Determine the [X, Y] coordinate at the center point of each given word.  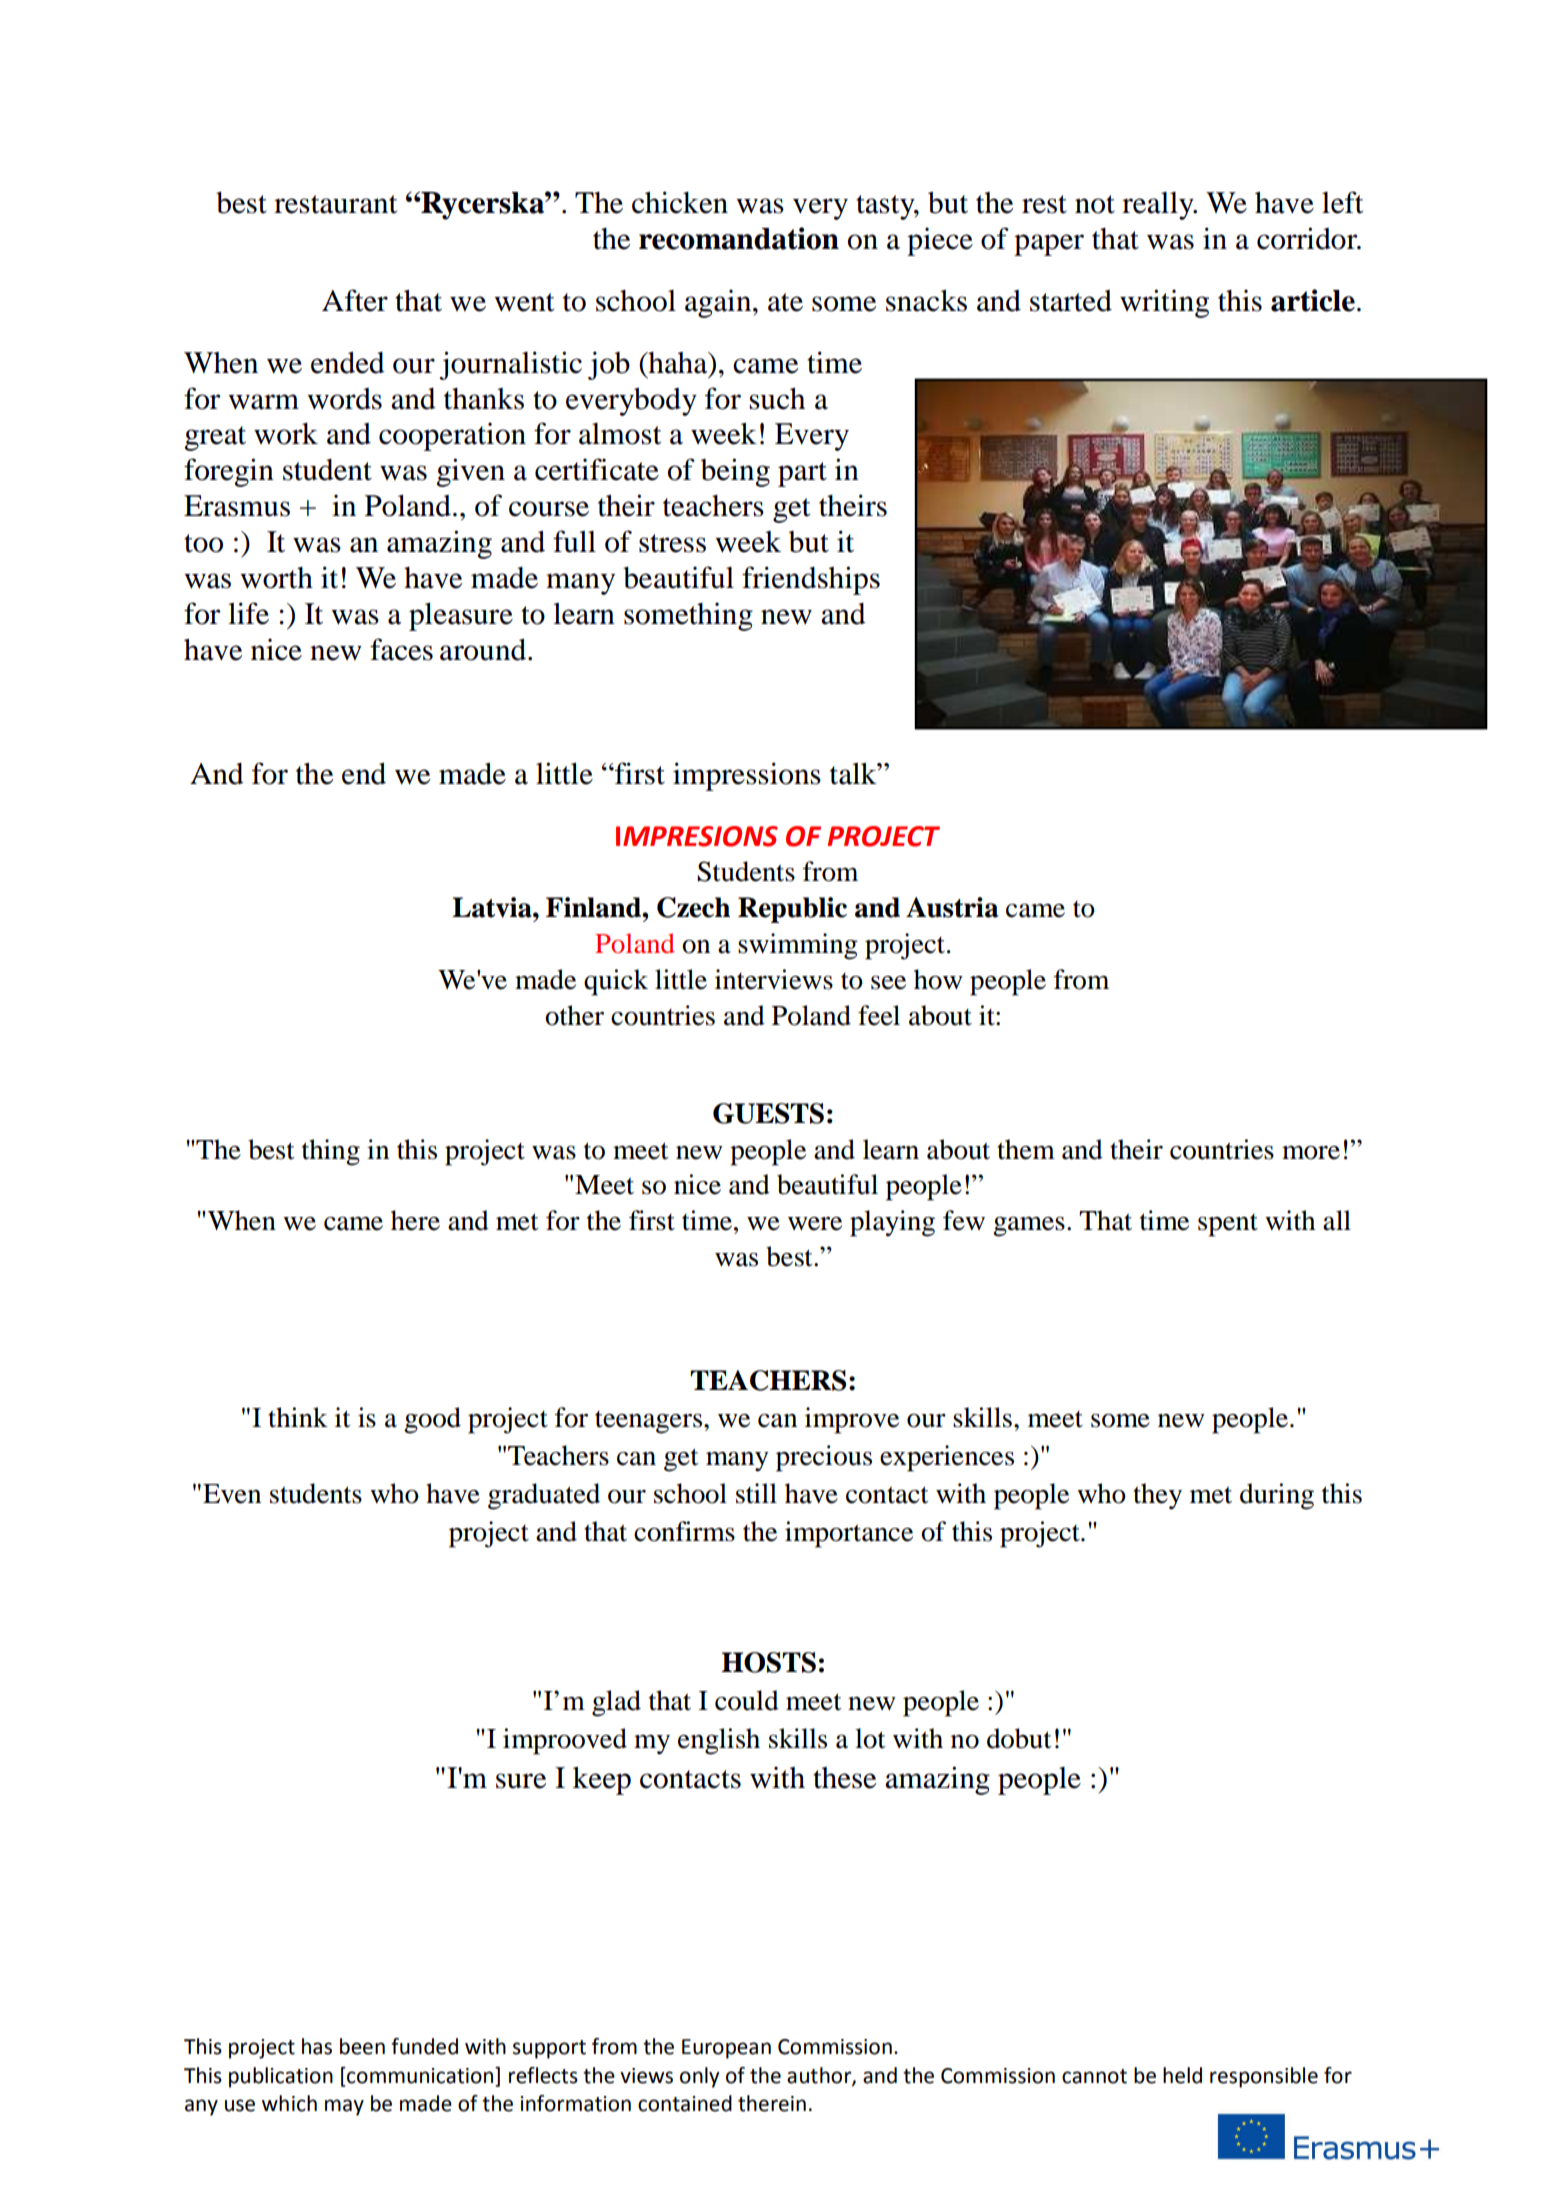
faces [401, 649]
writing [1164, 303]
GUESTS [768, 1113]
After [355, 300]
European [726, 2049]
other [574, 1015]
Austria [952, 907]
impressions [747, 776]
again [719, 303]
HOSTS [769, 1662]
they [1157, 1496]
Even [232, 1494]
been [362, 2046]
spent [1228, 1225]
